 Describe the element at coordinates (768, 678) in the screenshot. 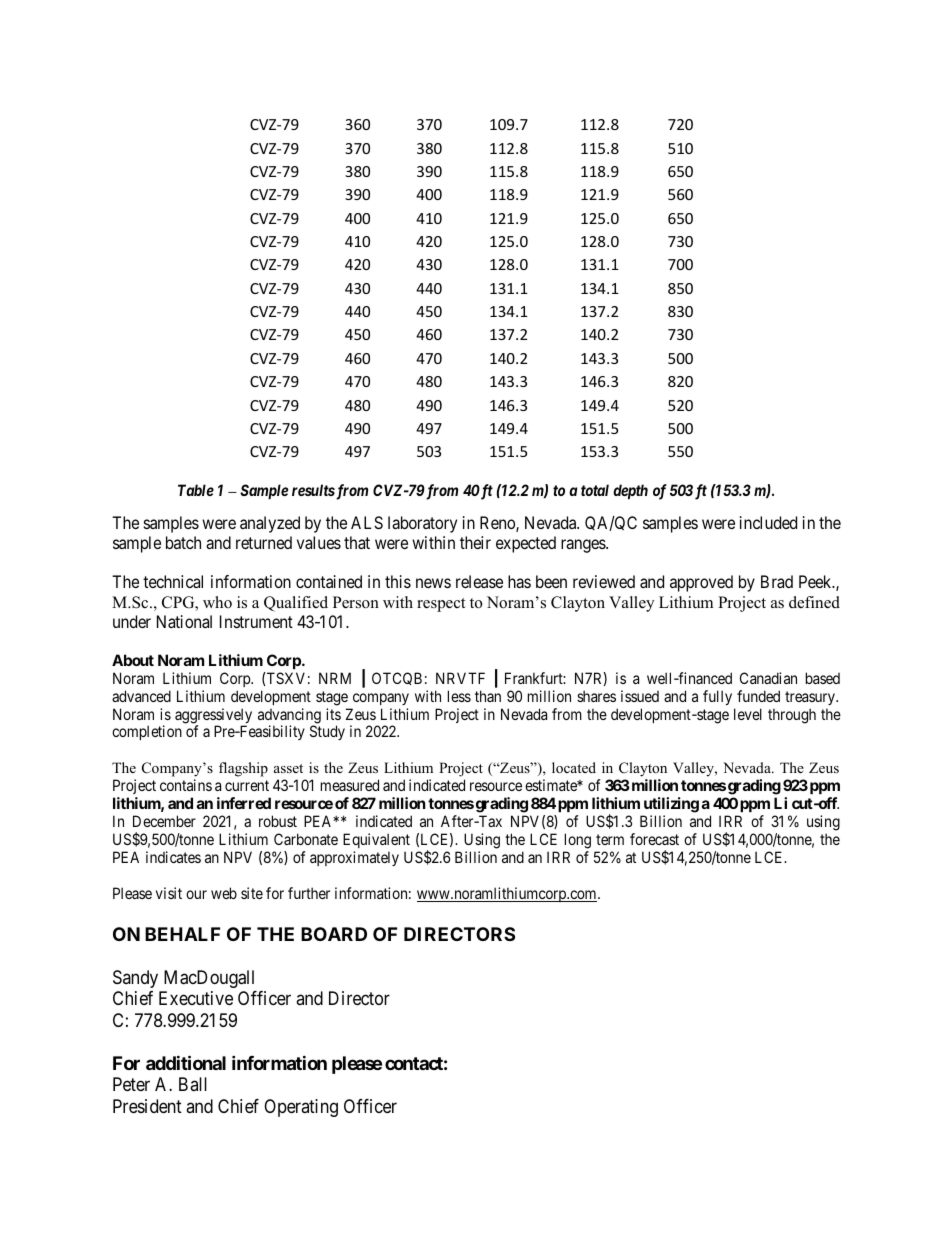

I see `Canadian` at that location.
